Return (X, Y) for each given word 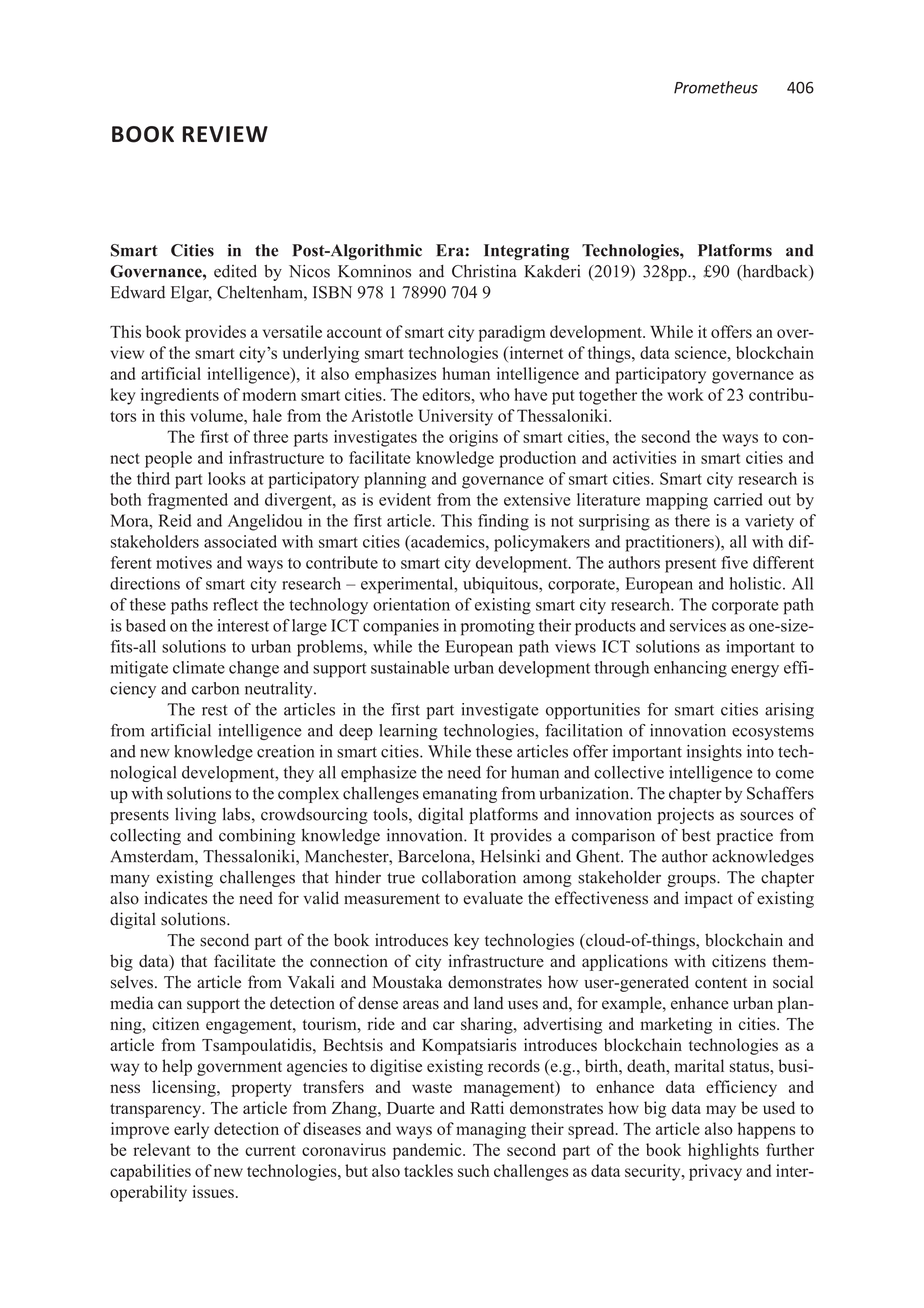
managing (491, 1130)
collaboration (469, 877)
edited (235, 271)
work (685, 394)
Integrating (526, 252)
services (698, 625)
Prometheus (716, 87)
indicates (175, 898)
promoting (498, 627)
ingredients (180, 396)
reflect (235, 604)
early (191, 1130)
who (495, 394)
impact (709, 899)
